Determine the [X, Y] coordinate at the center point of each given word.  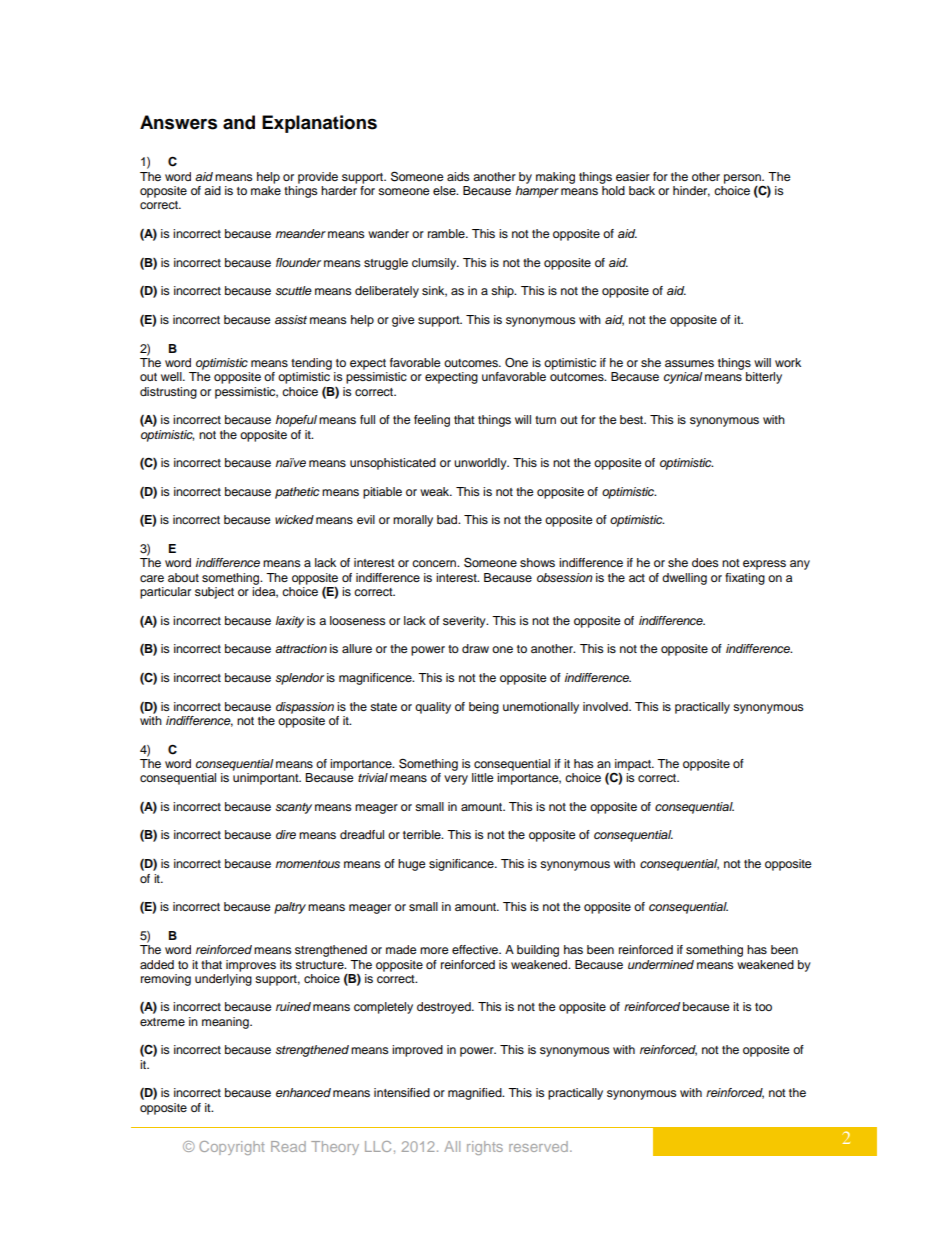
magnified [476, 1094]
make [266, 189]
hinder [691, 191]
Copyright [232, 1148]
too [763, 1007]
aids [458, 176]
